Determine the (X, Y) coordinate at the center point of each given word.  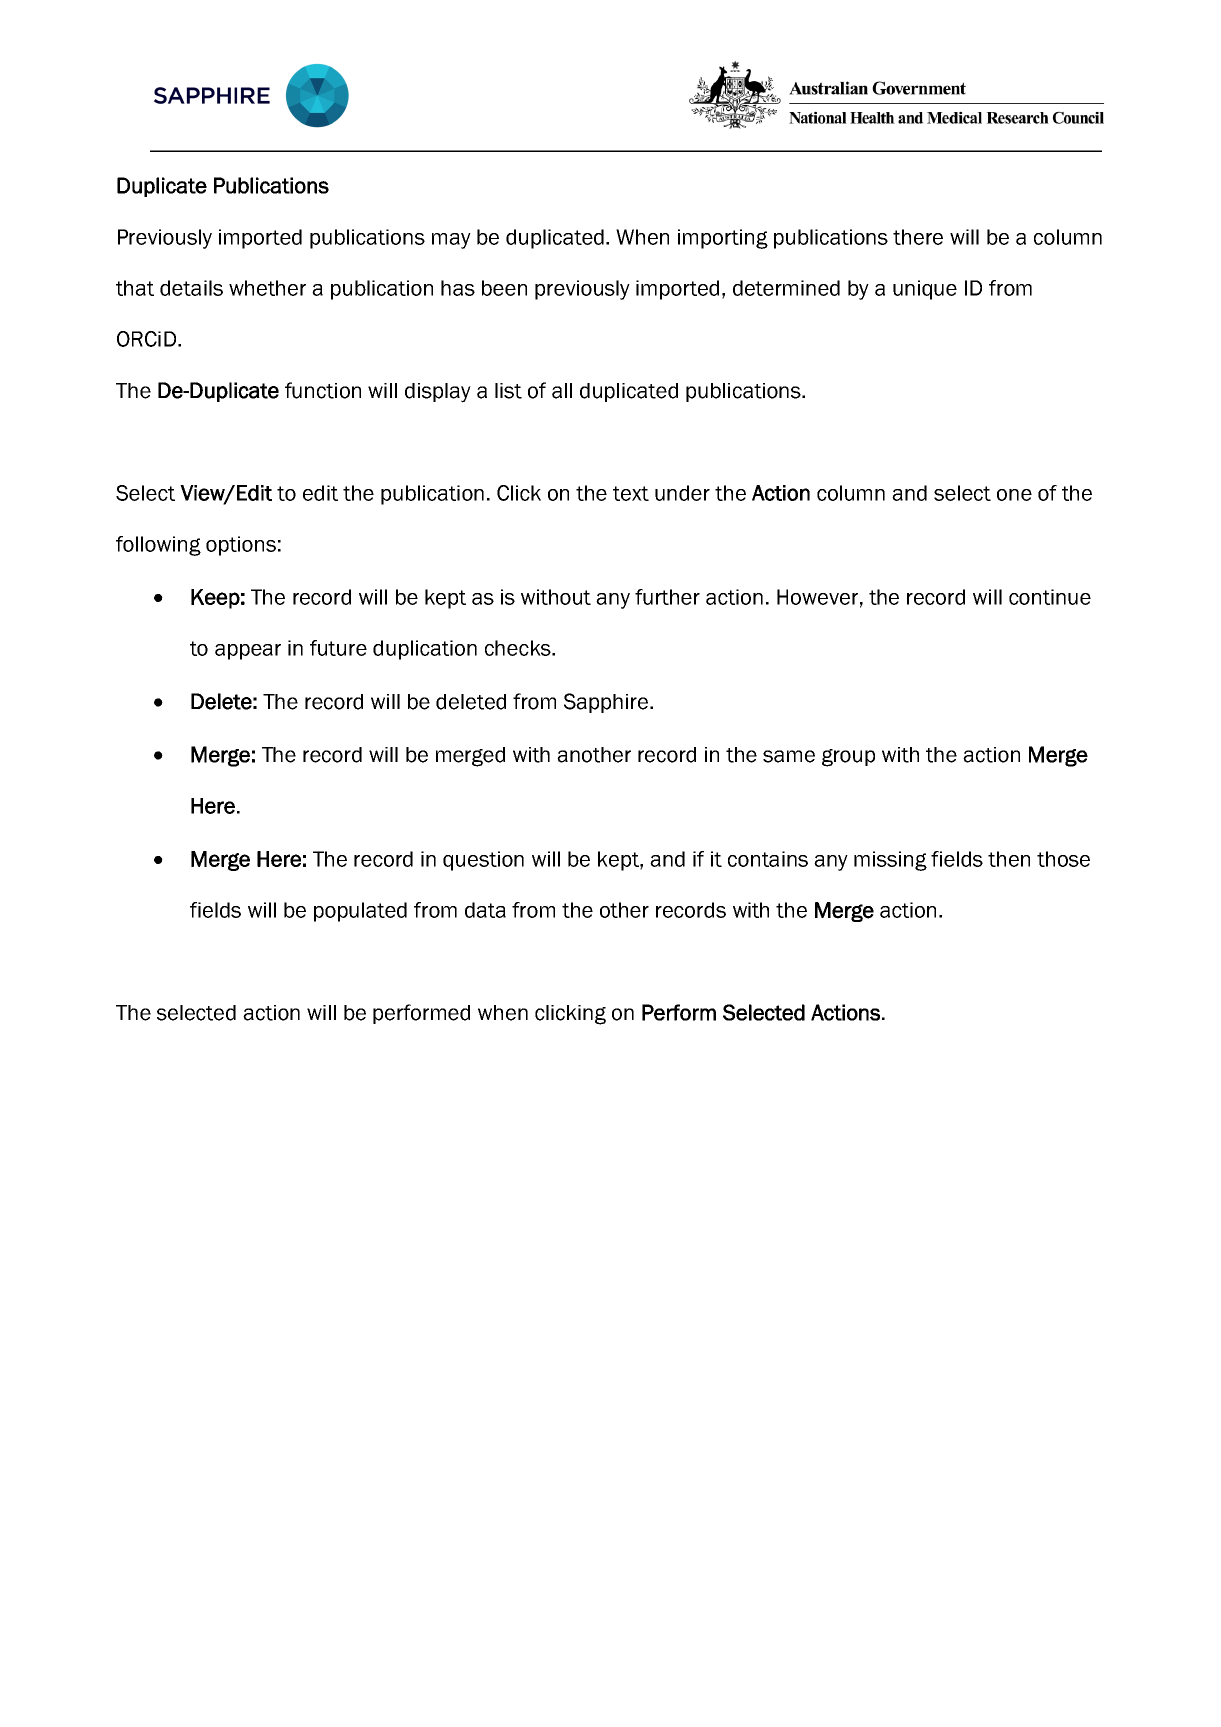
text (631, 493)
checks (519, 648)
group (848, 758)
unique (925, 290)
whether (267, 288)
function (323, 390)
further (667, 597)
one (1014, 495)
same (789, 756)
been (504, 288)
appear (248, 652)
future (338, 648)
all (562, 391)
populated (360, 912)
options (241, 546)
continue (1050, 597)
